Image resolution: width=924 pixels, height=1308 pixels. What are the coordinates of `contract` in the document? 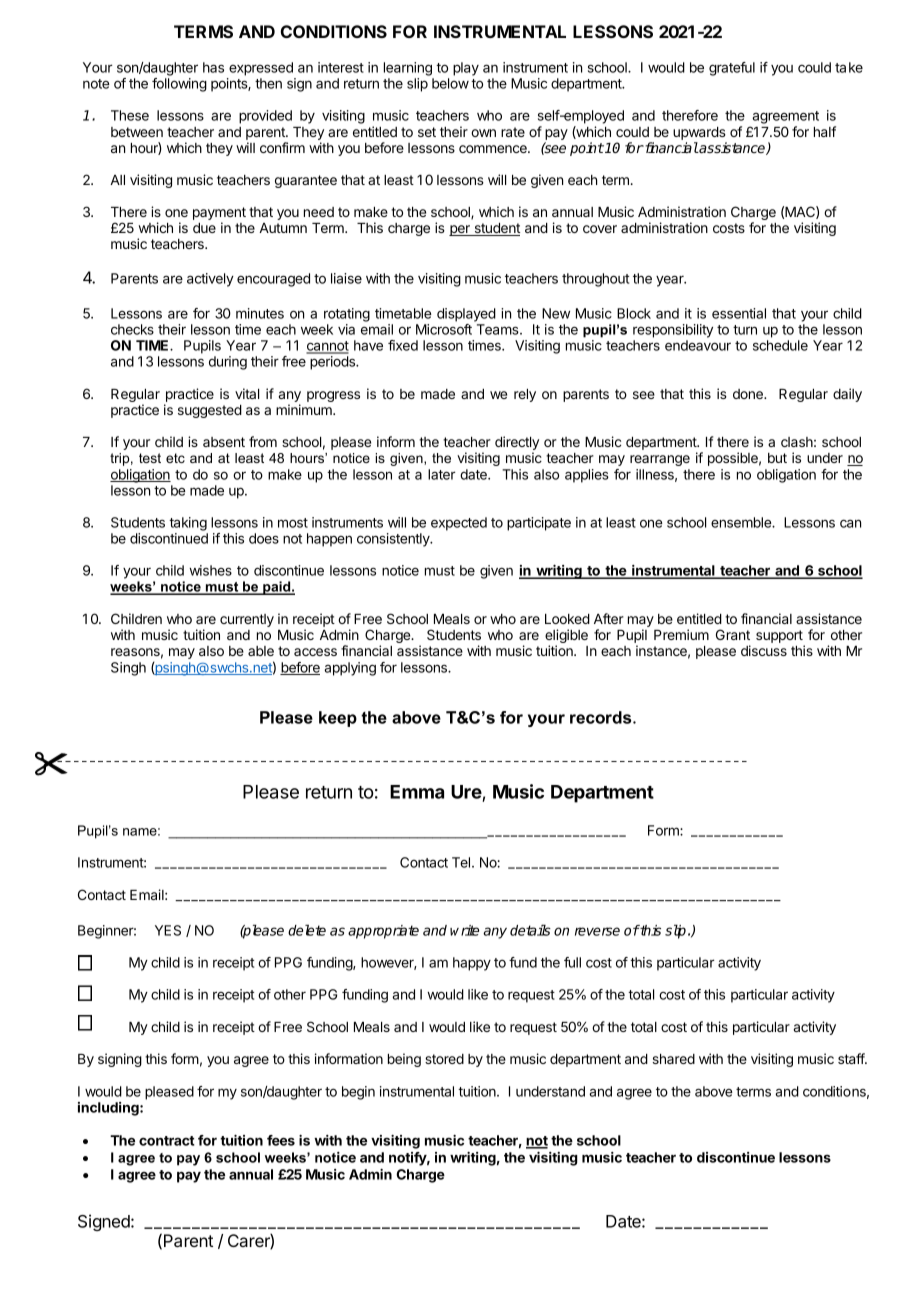 It's located at (167, 1141).
